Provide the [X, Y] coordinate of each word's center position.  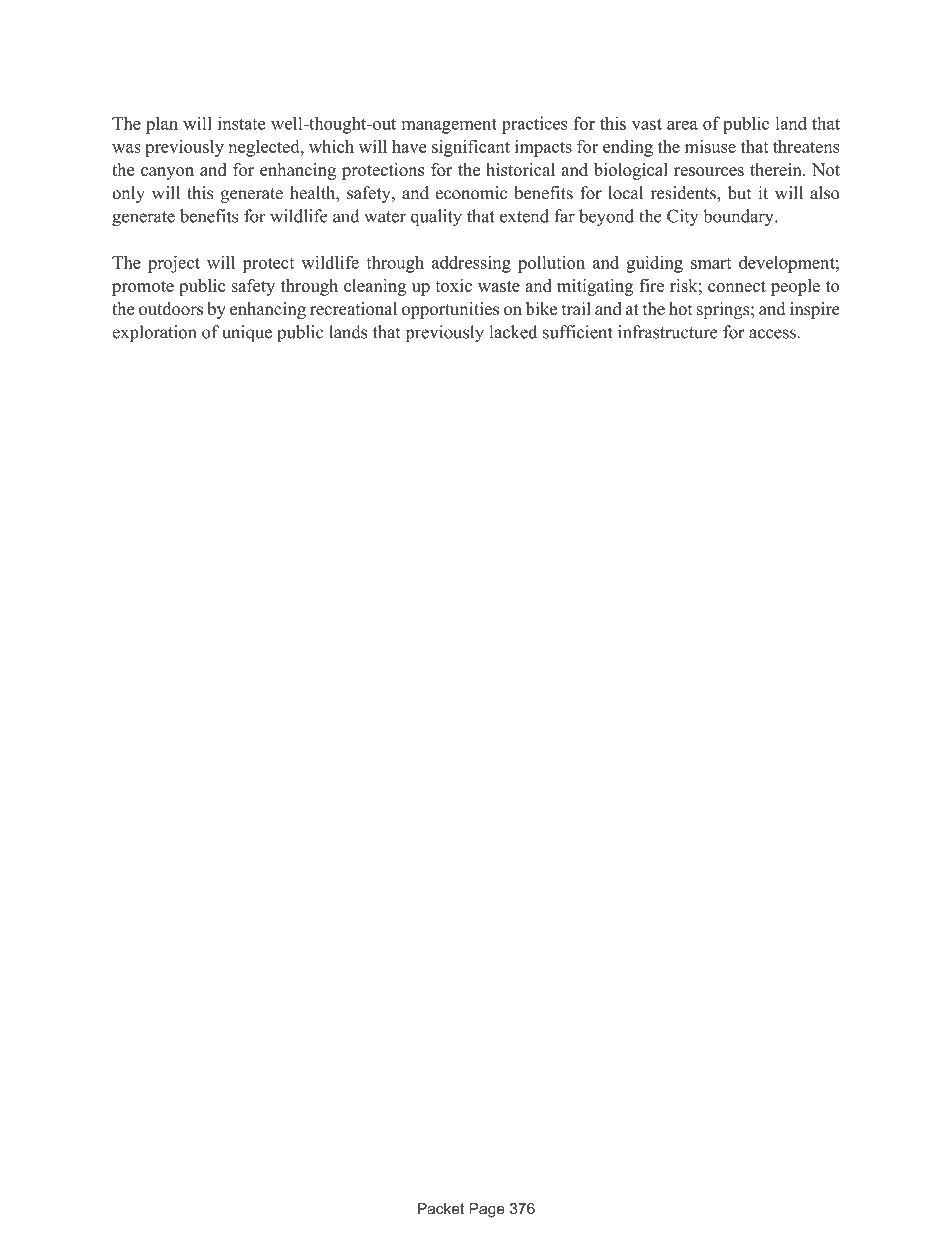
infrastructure [668, 332]
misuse [710, 146]
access [772, 334]
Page [487, 1210]
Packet [441, 1209]
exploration [154, 333]
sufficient [577, 332]
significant [471, 148]
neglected [265, 148]
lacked [513, 332]
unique [247, 333]
